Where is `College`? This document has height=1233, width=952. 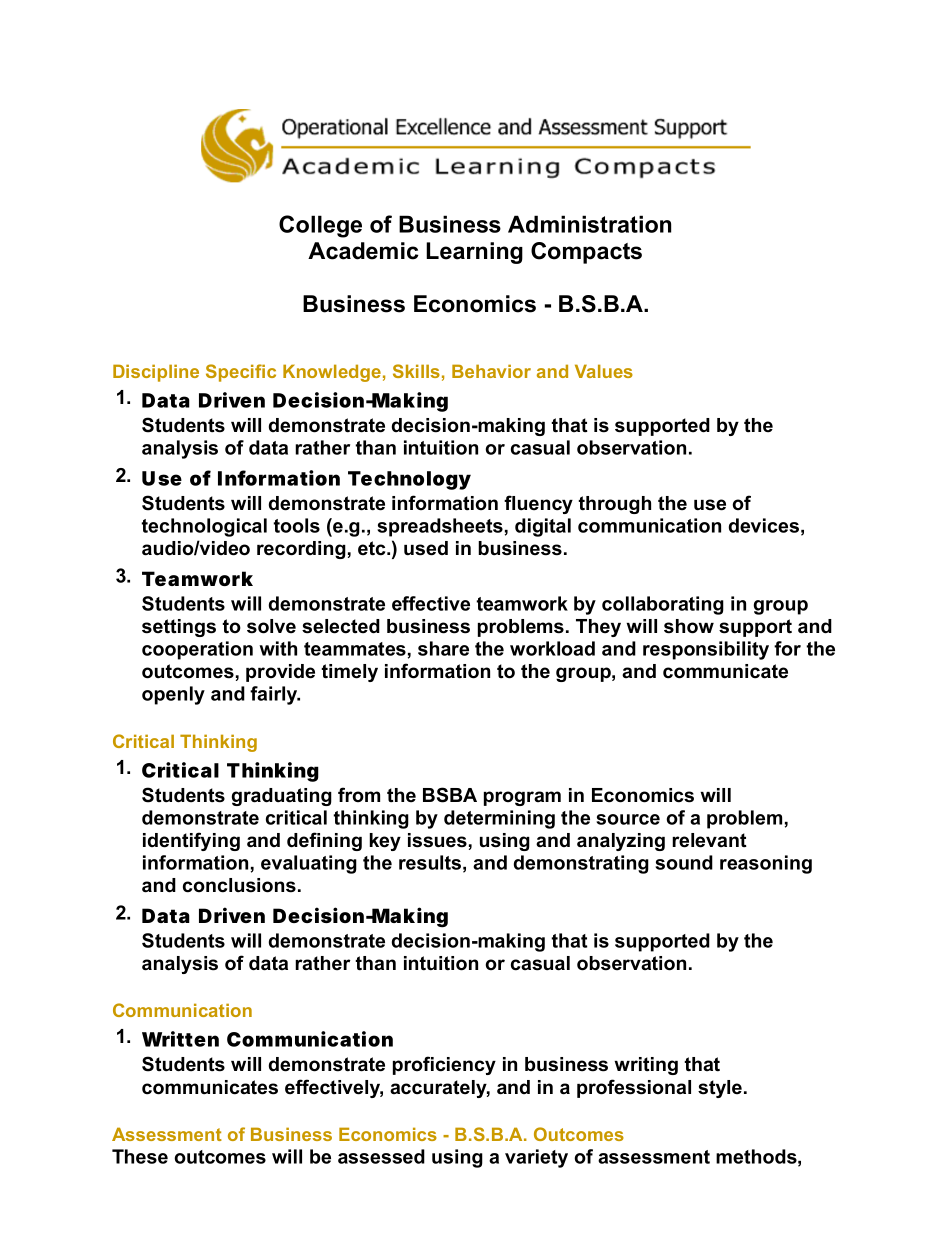 College is located at coordinates (320, 226).
